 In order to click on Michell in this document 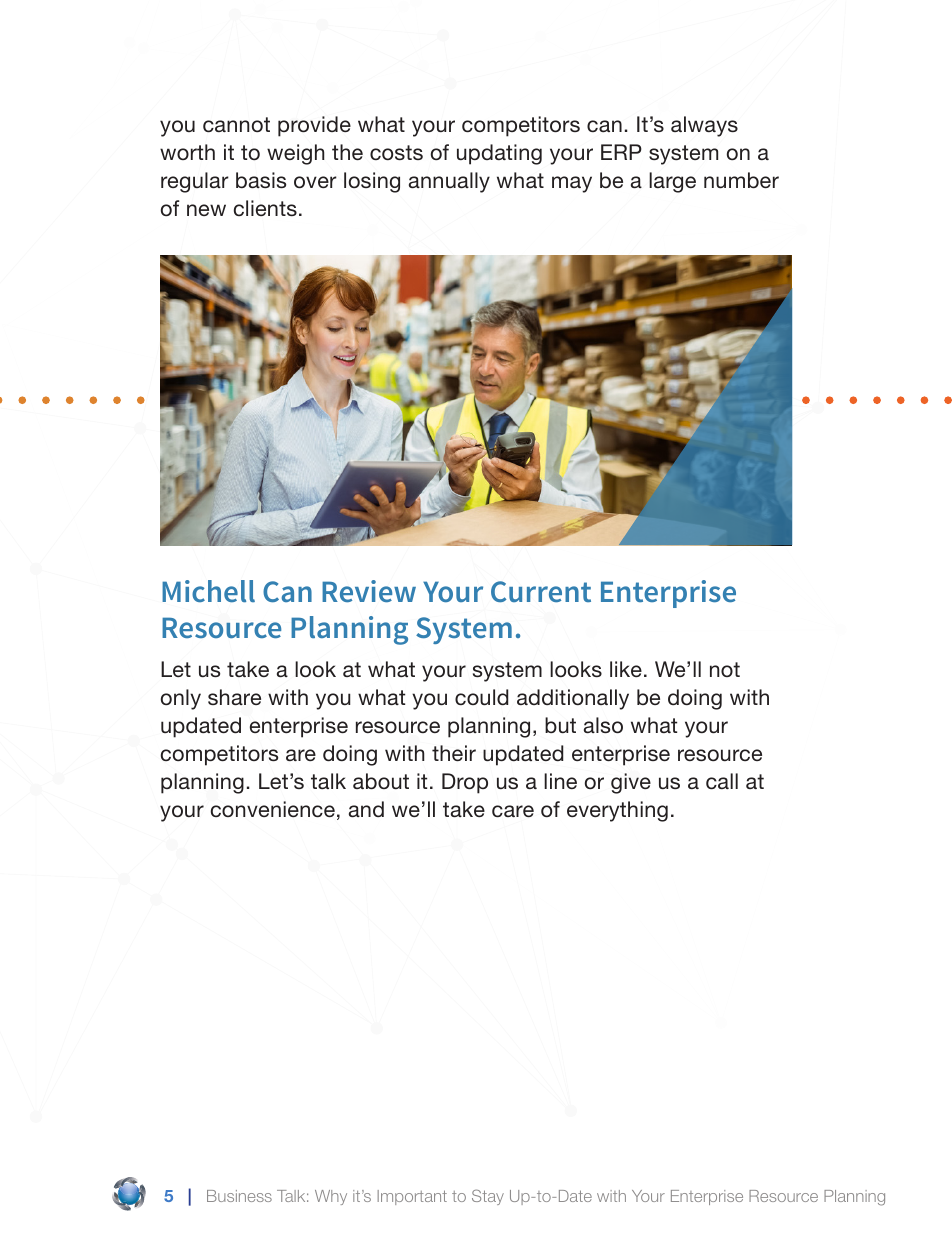, I will do `click(208, 591)`.
